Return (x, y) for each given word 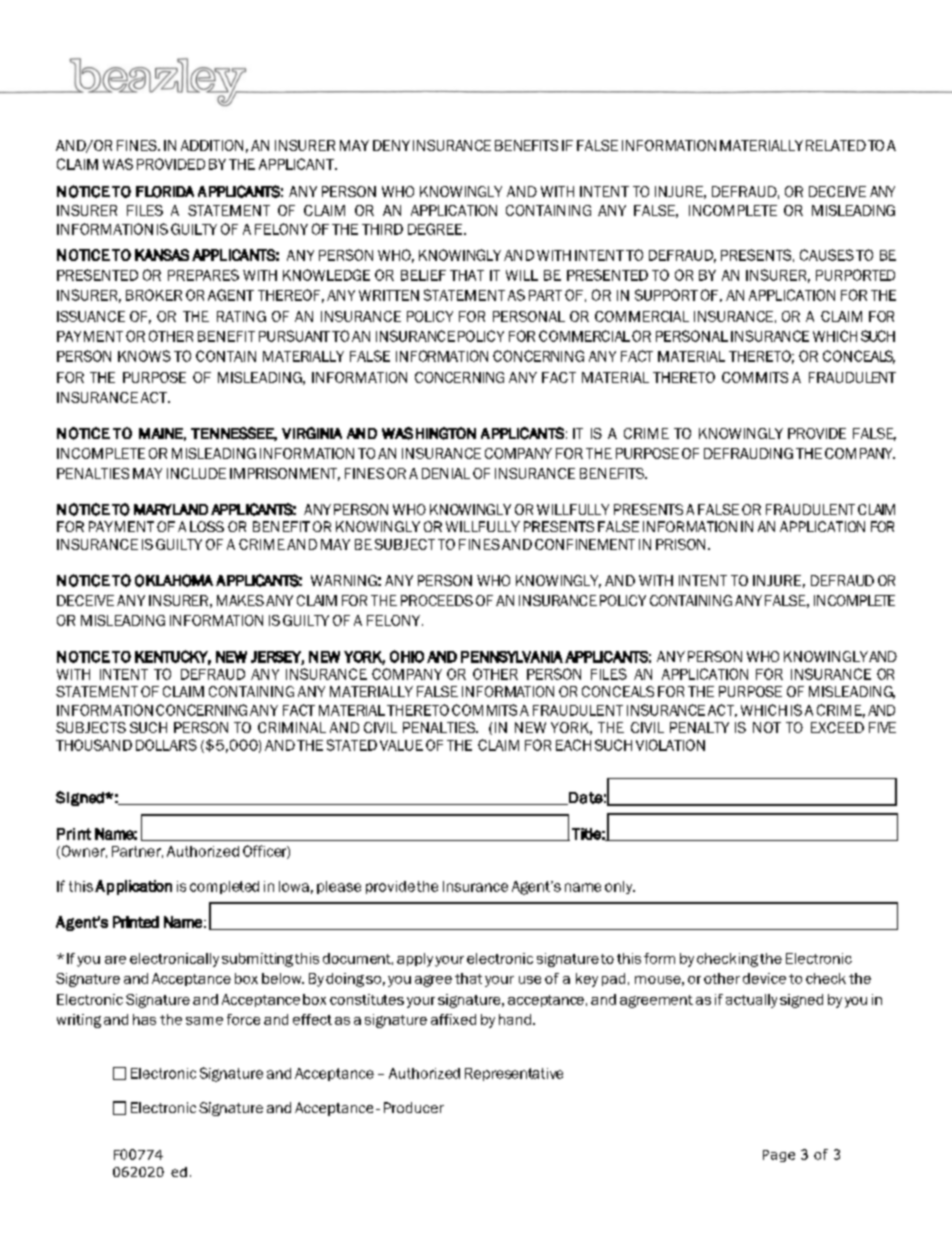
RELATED (836, 145)
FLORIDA (165, 192)
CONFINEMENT (585, 544)
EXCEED (837, 727)
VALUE (401, 745)
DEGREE (436, 229)
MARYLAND (171, 509)
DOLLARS (166, 745)
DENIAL (446, 473)
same (204, 1021)
